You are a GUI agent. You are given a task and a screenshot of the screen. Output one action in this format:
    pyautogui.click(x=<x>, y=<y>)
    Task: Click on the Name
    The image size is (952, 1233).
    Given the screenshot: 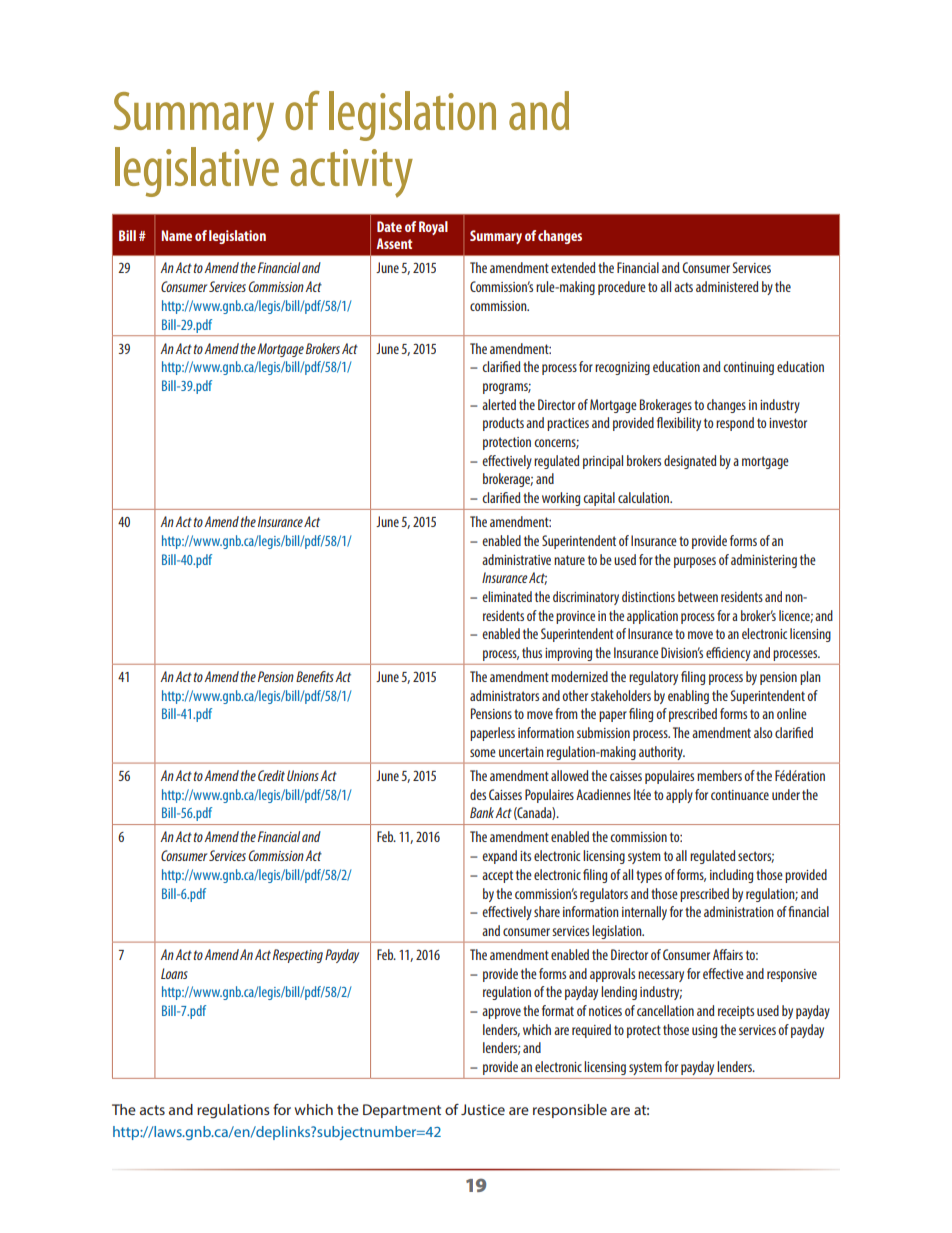 What is the action you would take?
    pyautogui.click(x=176, y=235)
